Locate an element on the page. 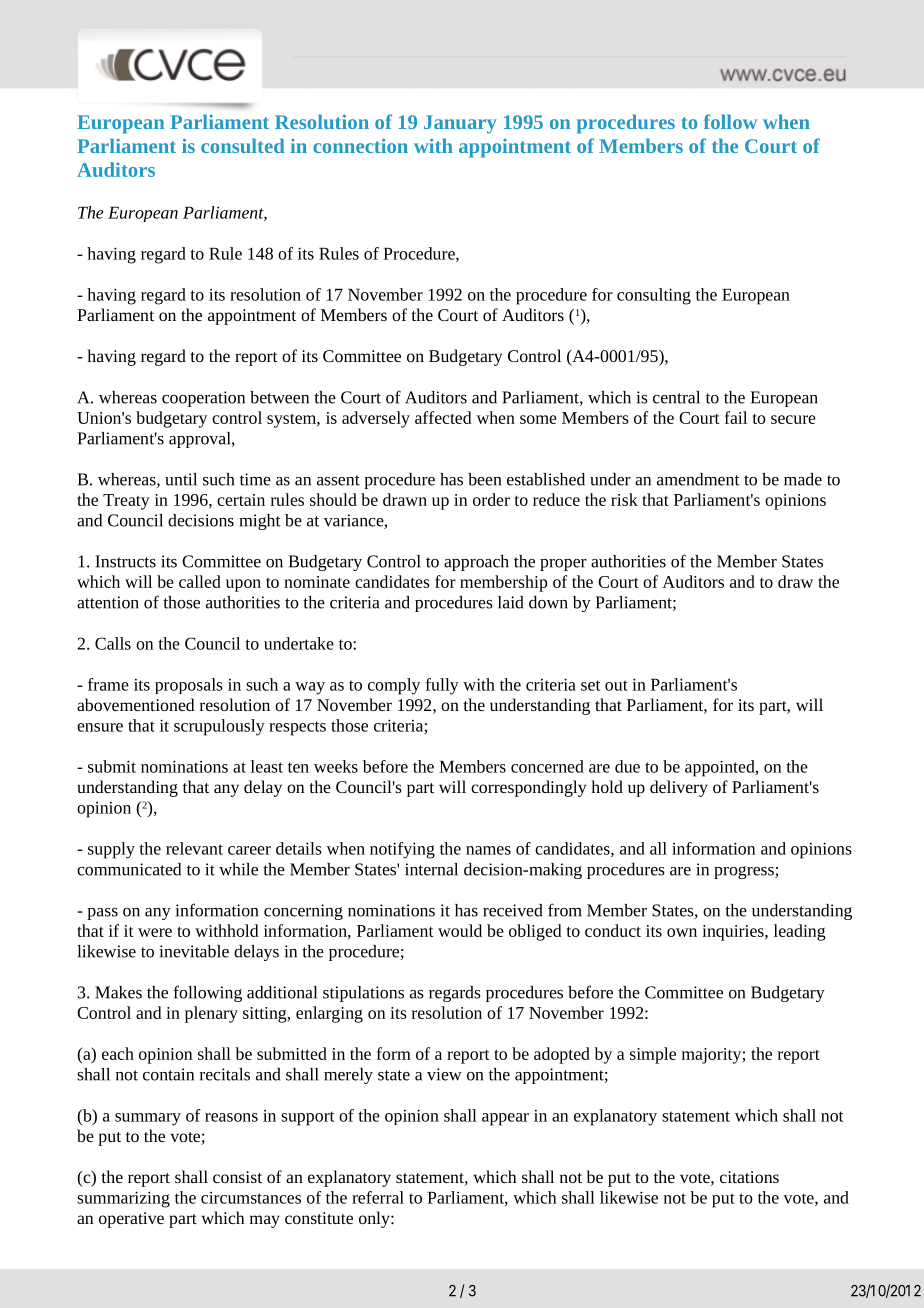  out is located at coordinates (616, 685).
